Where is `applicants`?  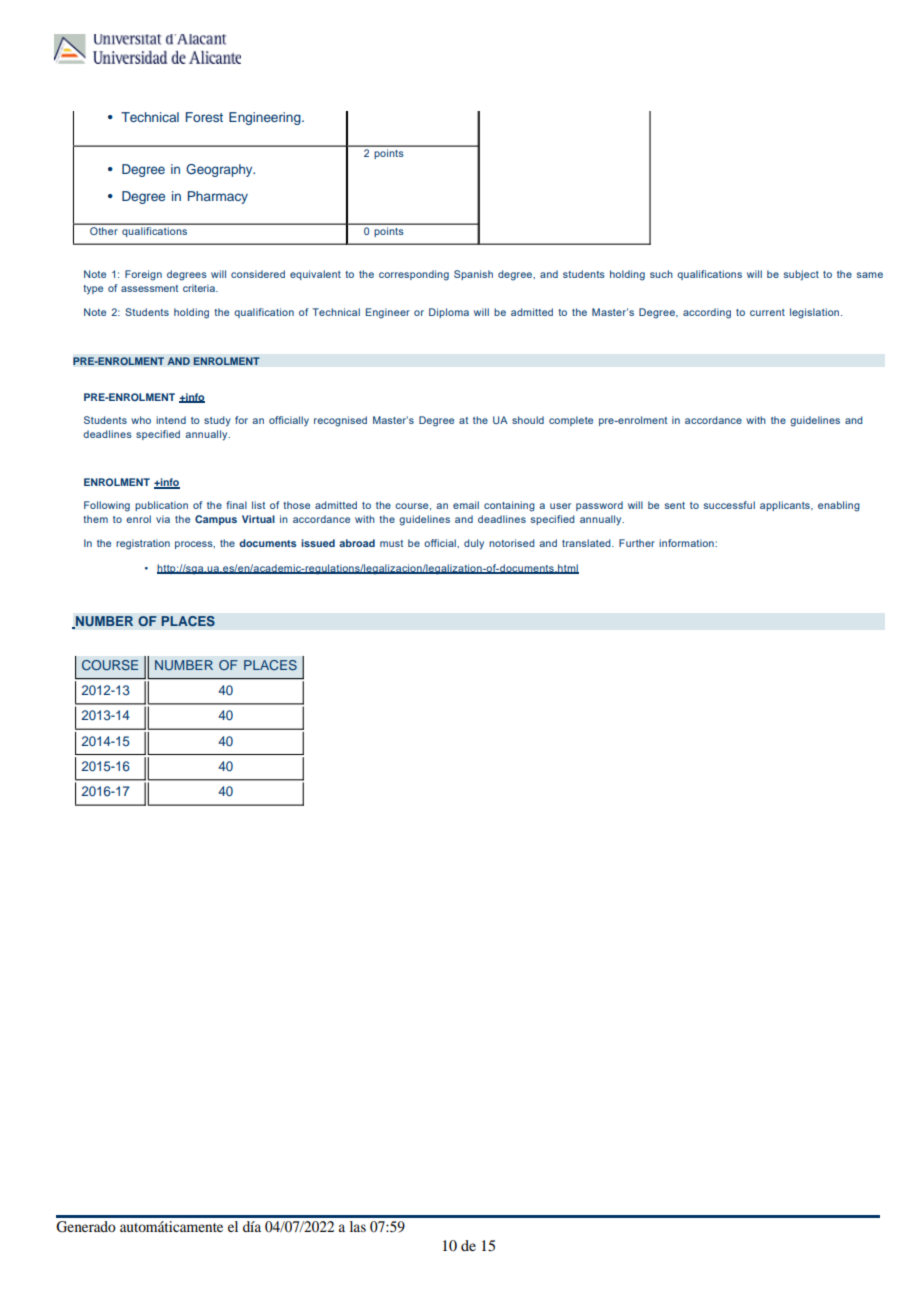
applicants is located at coordinates (786, 506).
